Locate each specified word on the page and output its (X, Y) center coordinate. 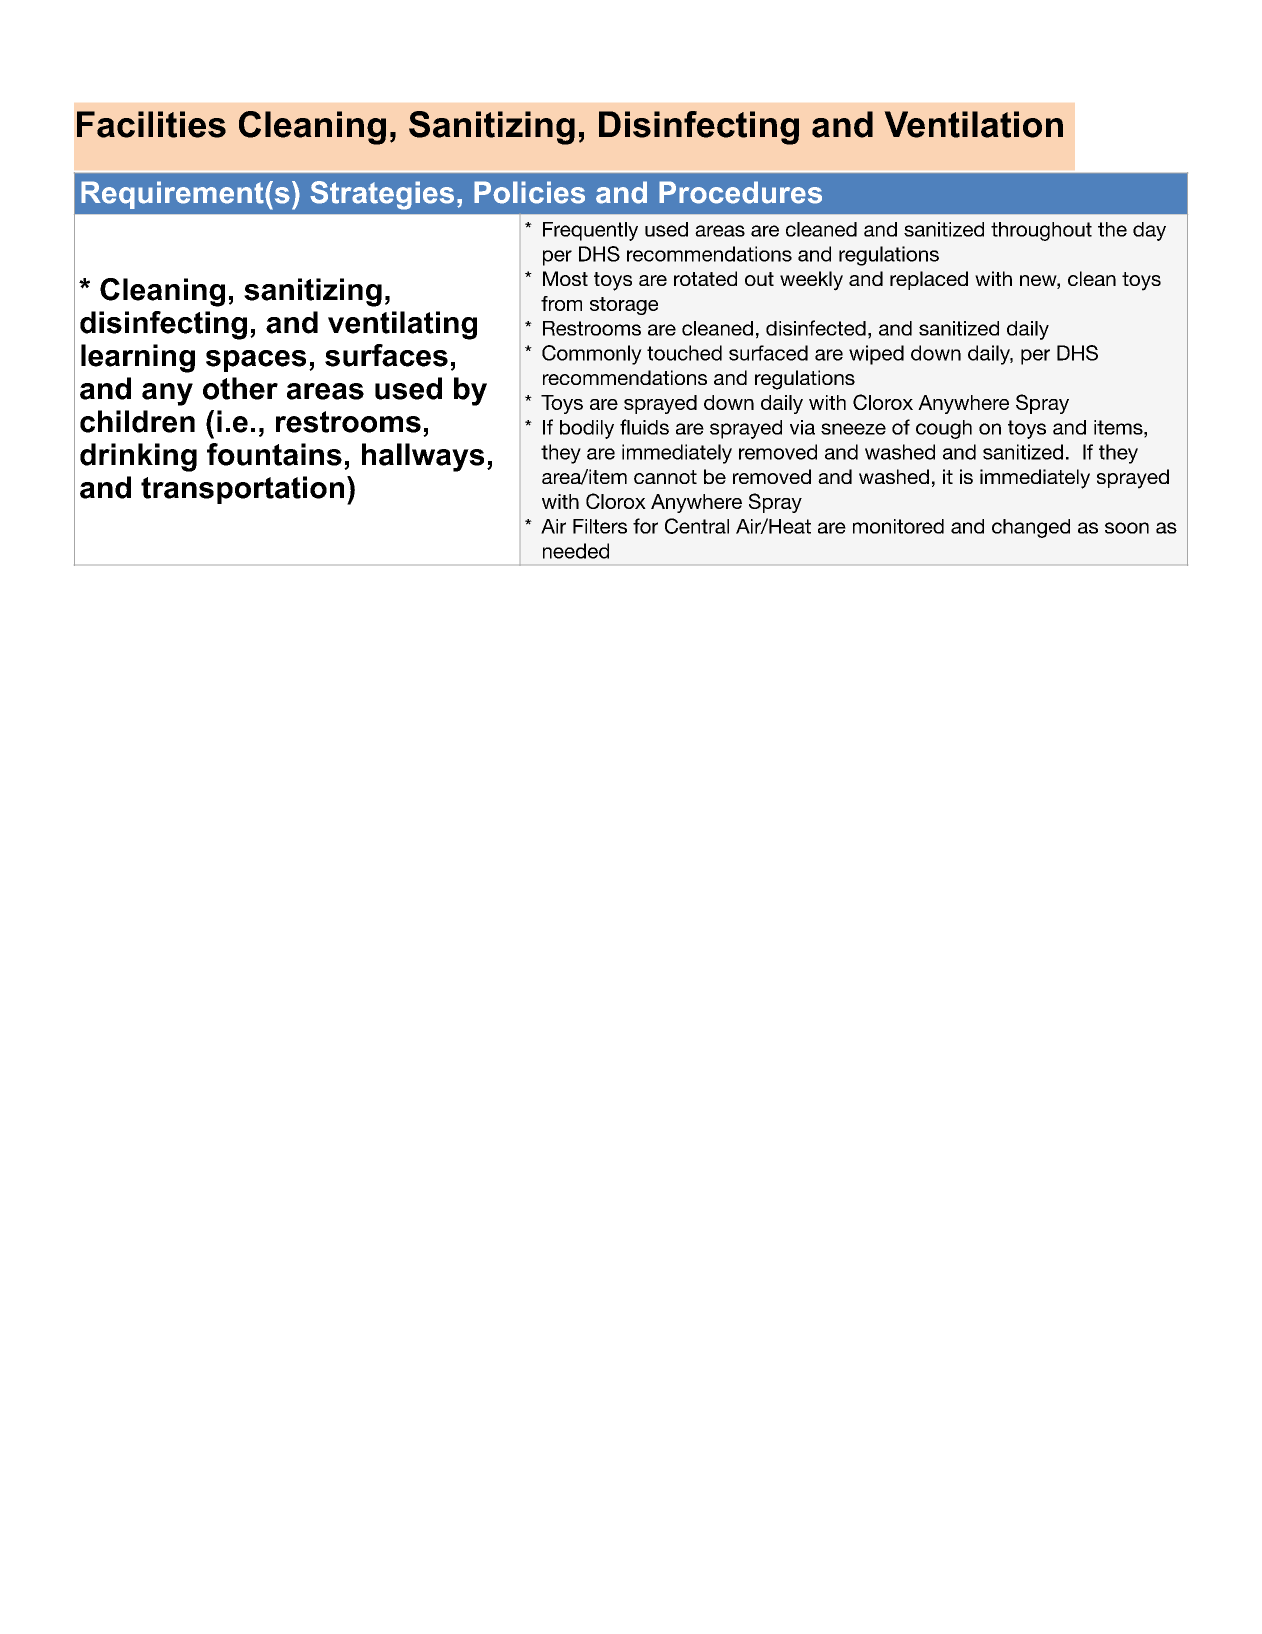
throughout (1041, 231)
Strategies (382, 195)
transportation (242, 490)
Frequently (590, 231)
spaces (256, 361)
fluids (644, 427)
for (645, 526)
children (137, 421)
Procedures (740, 192)
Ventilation (973, 124)
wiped (876, 355)
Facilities (151, 124)
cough (944, 429)
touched (684, 353)
